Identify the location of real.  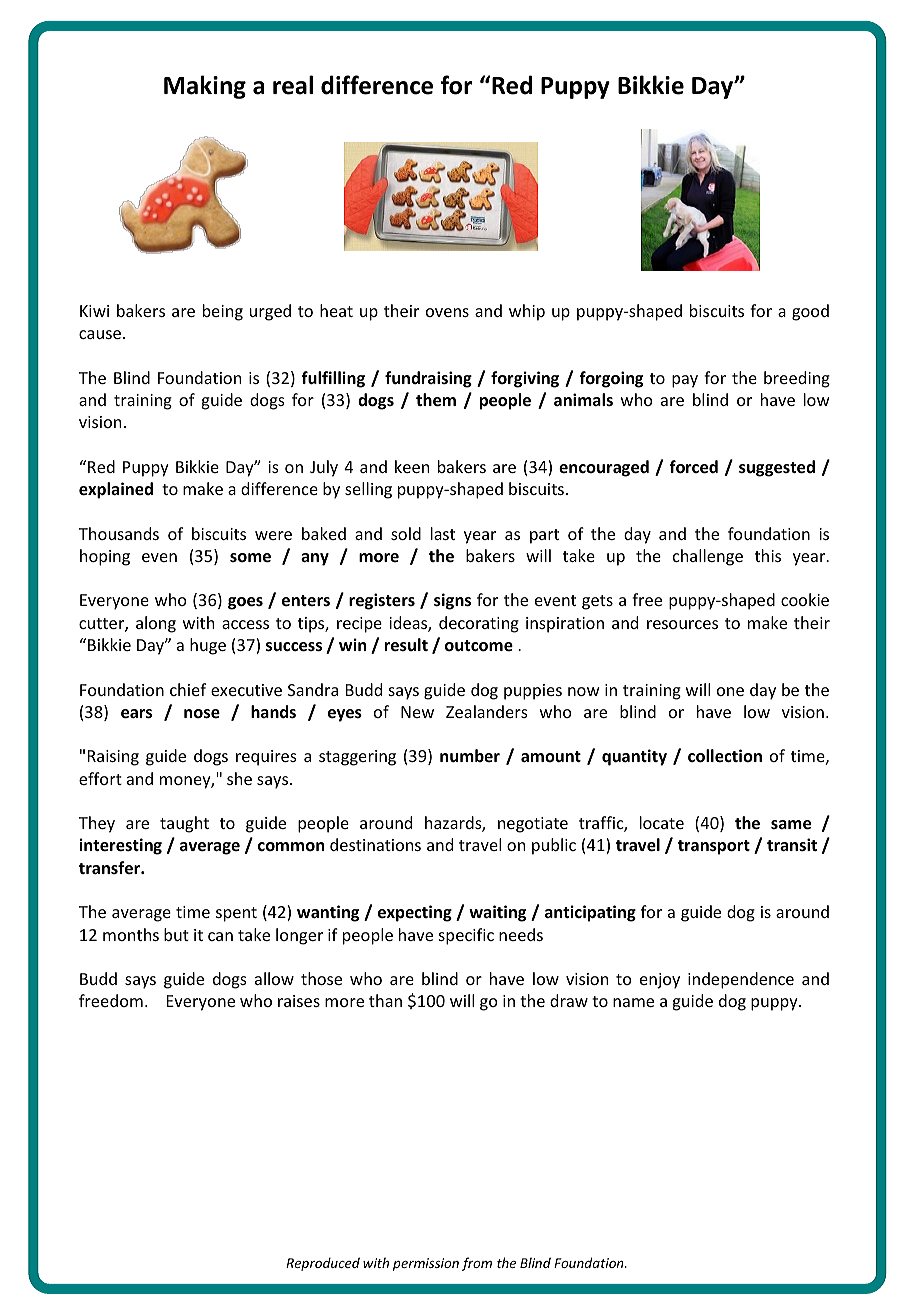
(293, 85).
